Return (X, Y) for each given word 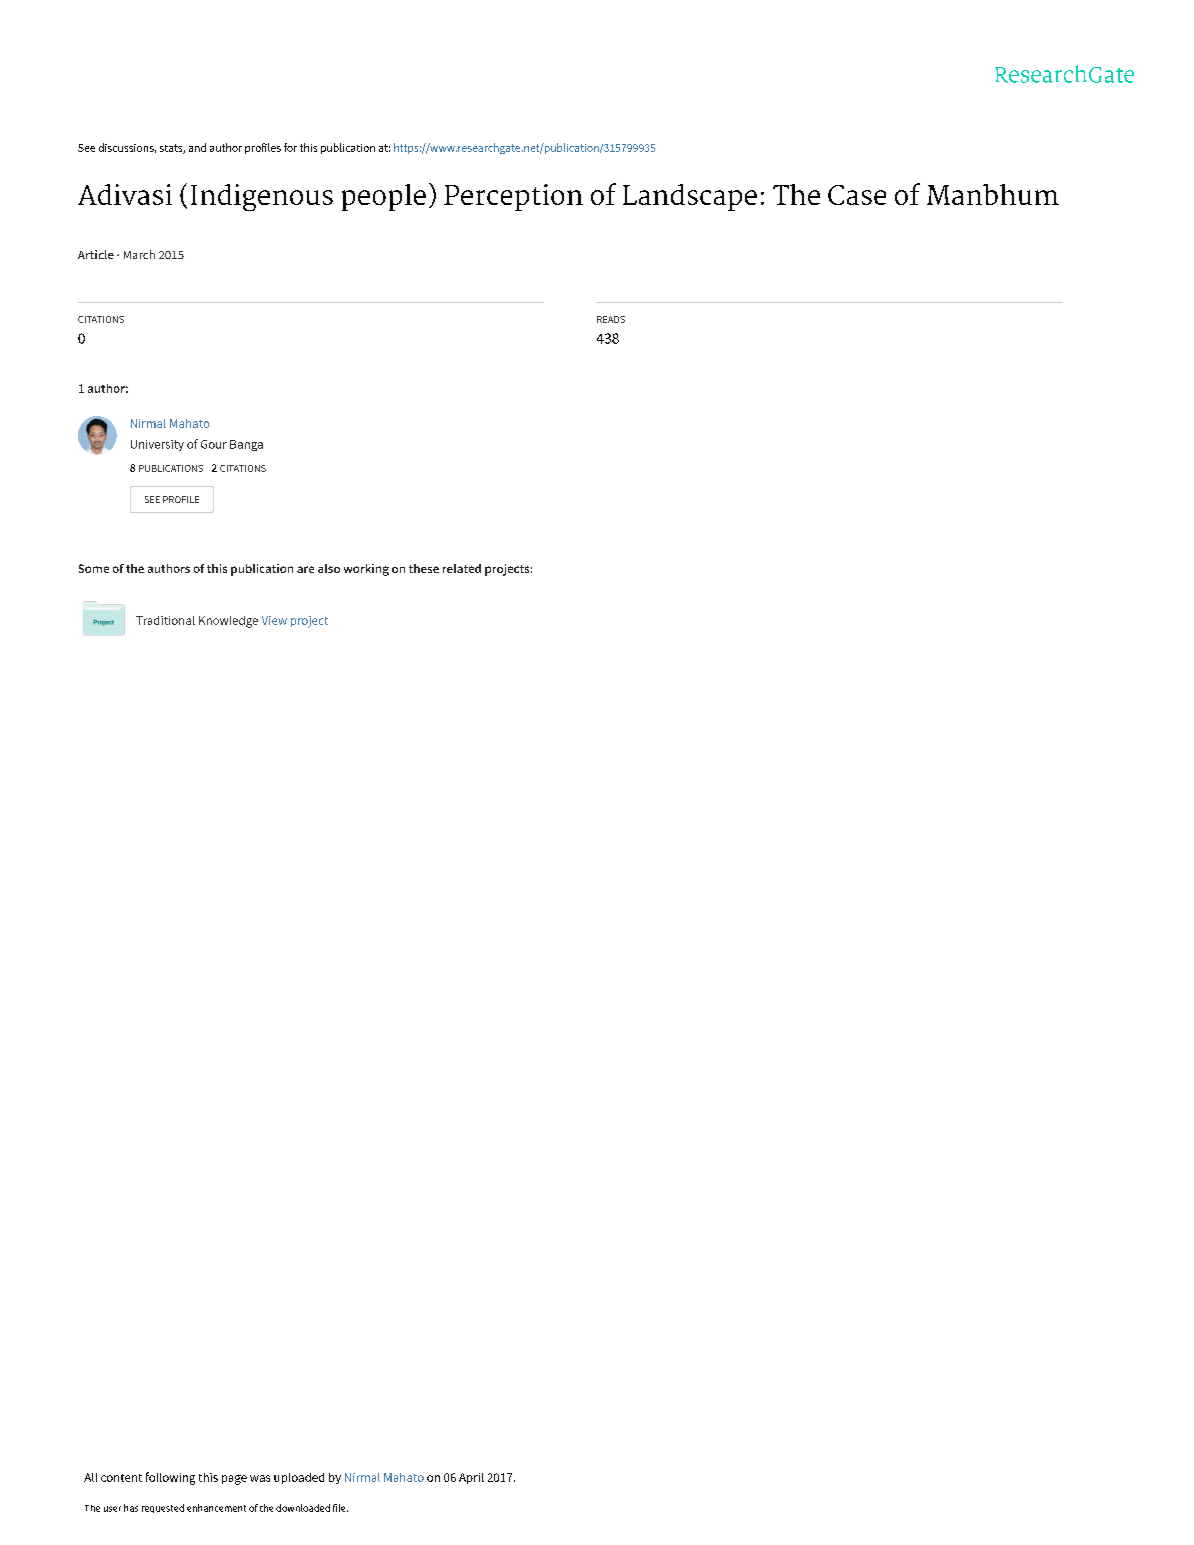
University (157, 445)
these (424, 568)
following (170, 1478)
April (471, 1478)
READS (611, 319)
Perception (513, 197)
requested (163, 1508)
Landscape (690, 197)
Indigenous (262, 197)
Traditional (165, 620)
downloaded (303, 1508)
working (366, 570)
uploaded (299, 1478)
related (462, 568)
